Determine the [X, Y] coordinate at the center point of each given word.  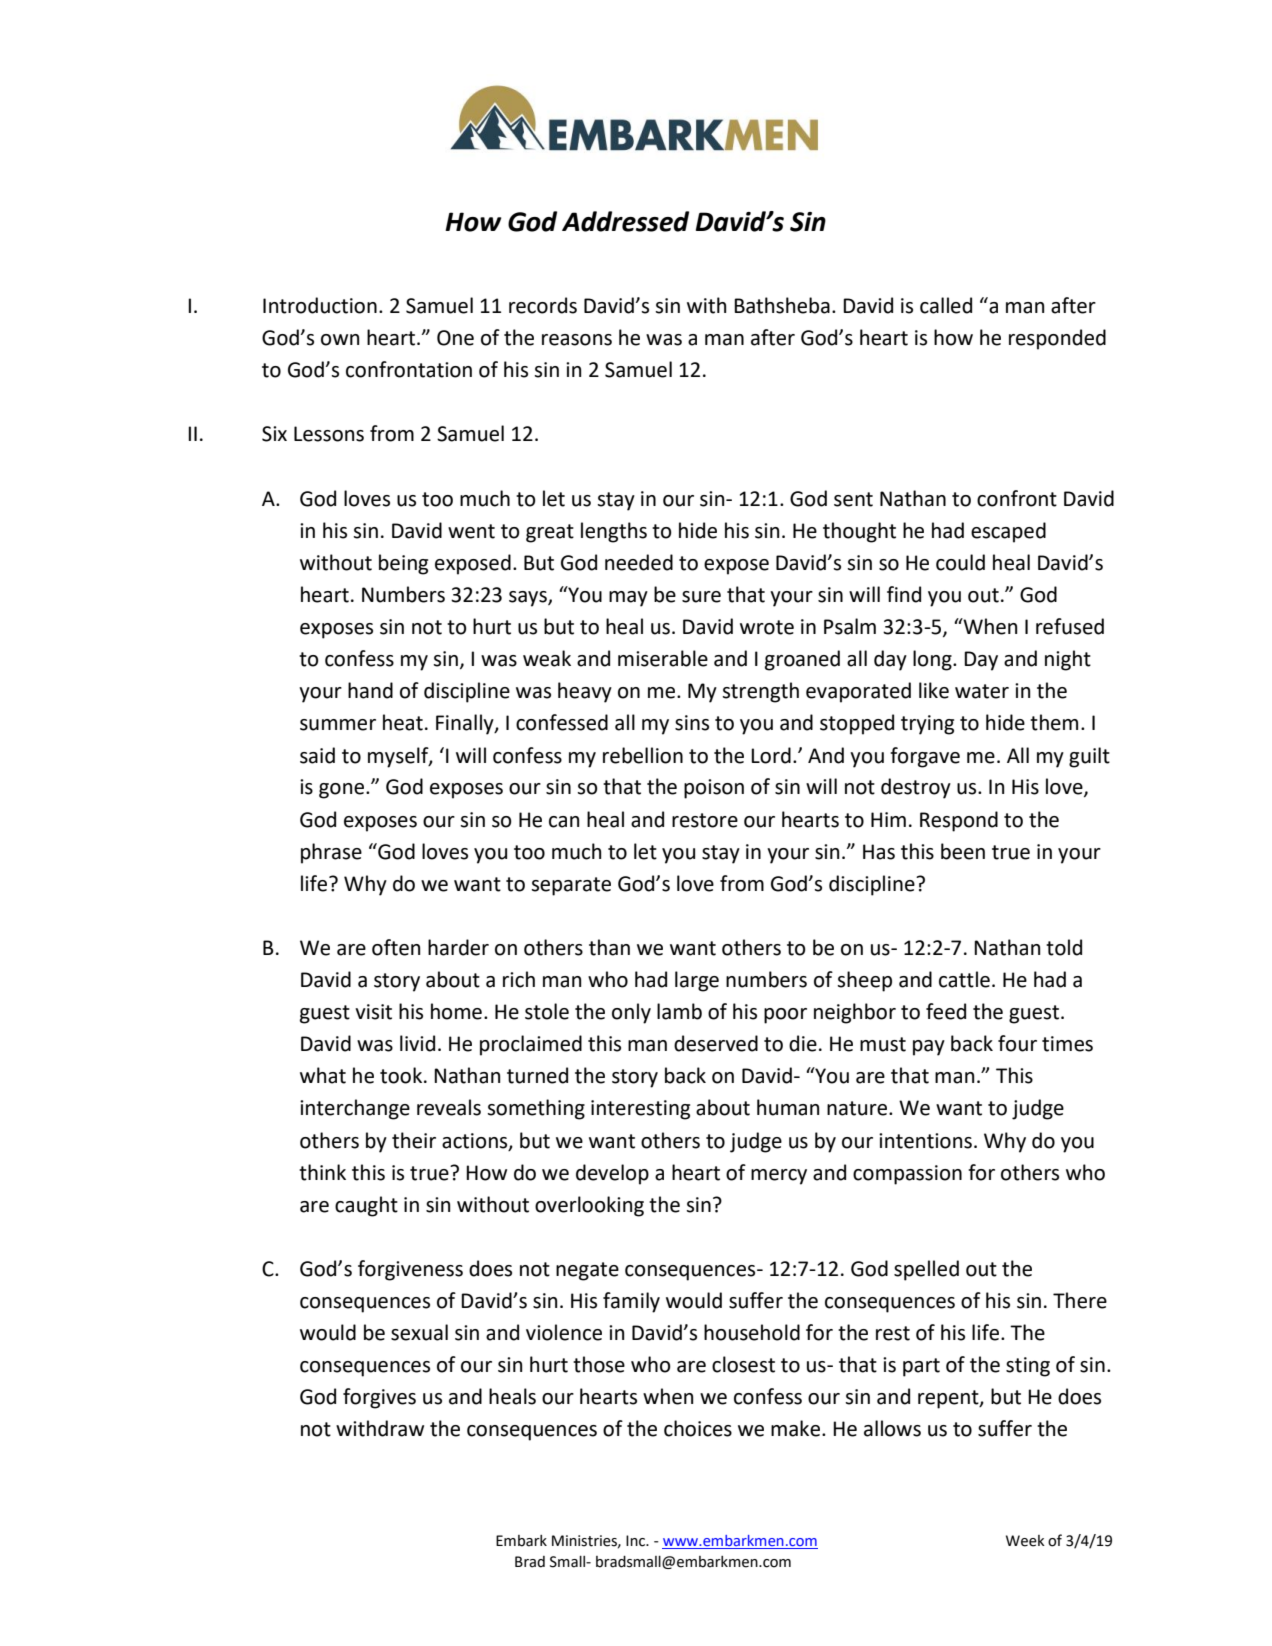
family [631, 1302]
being [403, 564]
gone [343, 791]
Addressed [625, 221]
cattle [964, 979]
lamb [679, 1011]
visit [373, 1012]
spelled [926, 1270]
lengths [614, 532]
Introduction [320, 305]
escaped [1008, 532]
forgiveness [410, 1270]
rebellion [643, 755]
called [946, 305]
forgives [379, 1398]
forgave [925, 757]
